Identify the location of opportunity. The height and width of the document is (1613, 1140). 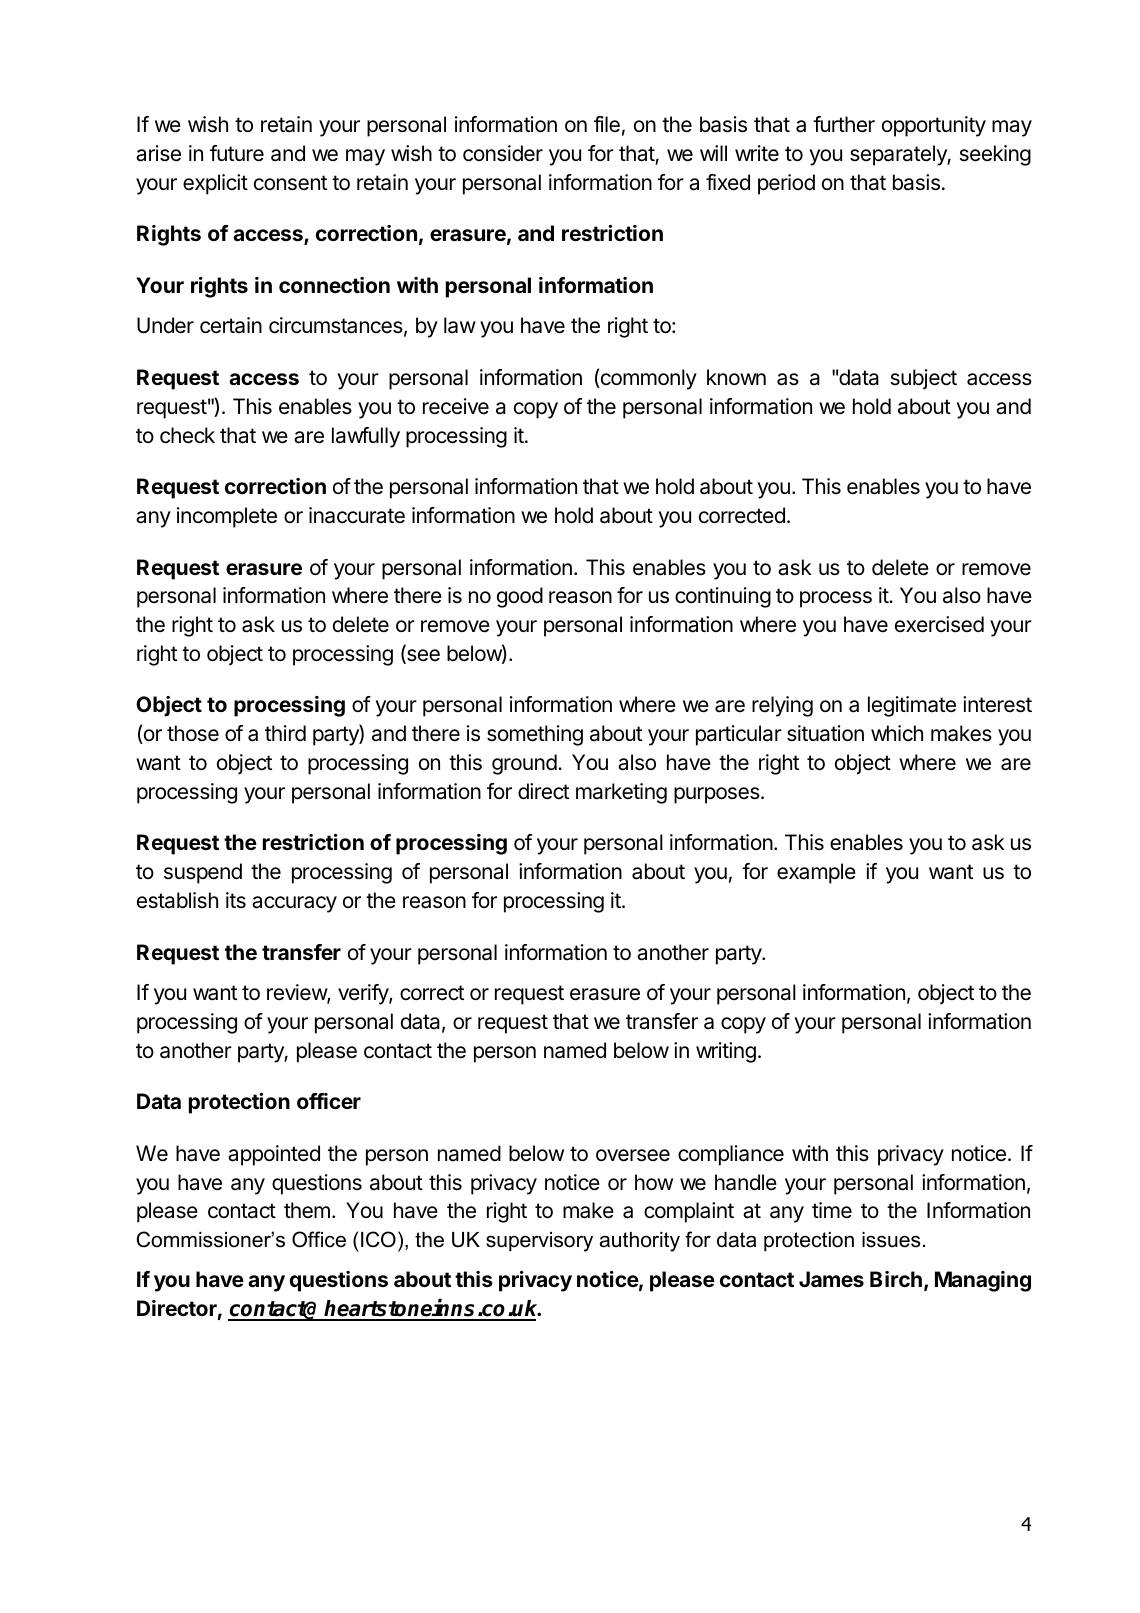
(934, 126).
